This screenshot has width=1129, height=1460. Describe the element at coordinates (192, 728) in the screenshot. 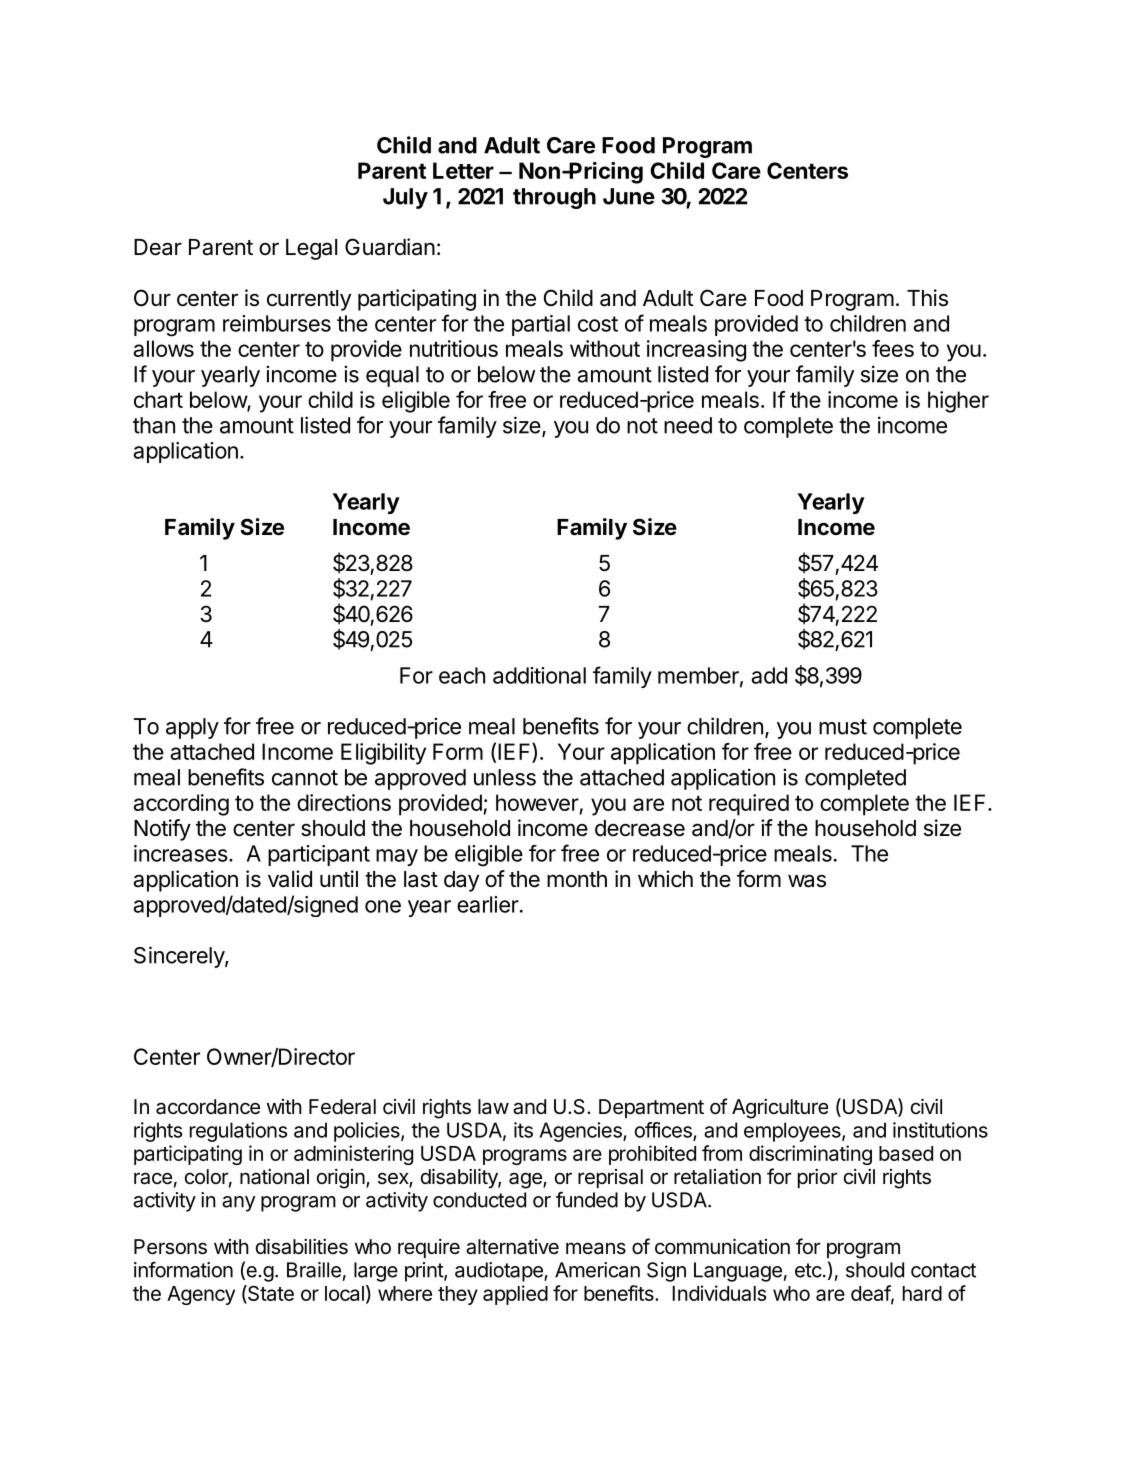

I see `apply` at that location.
